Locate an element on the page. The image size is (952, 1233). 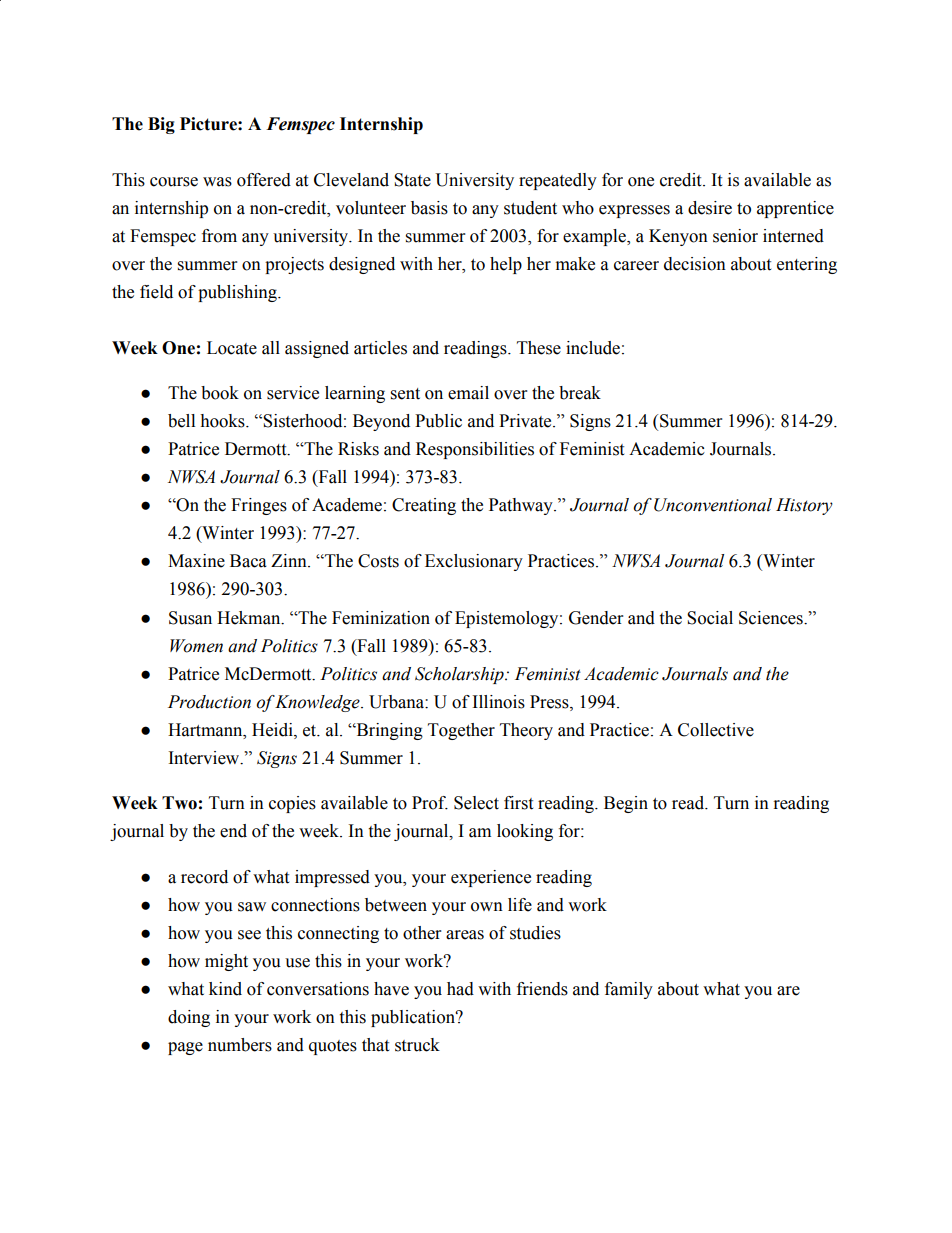
desire is located at coordinates (710, 208).
